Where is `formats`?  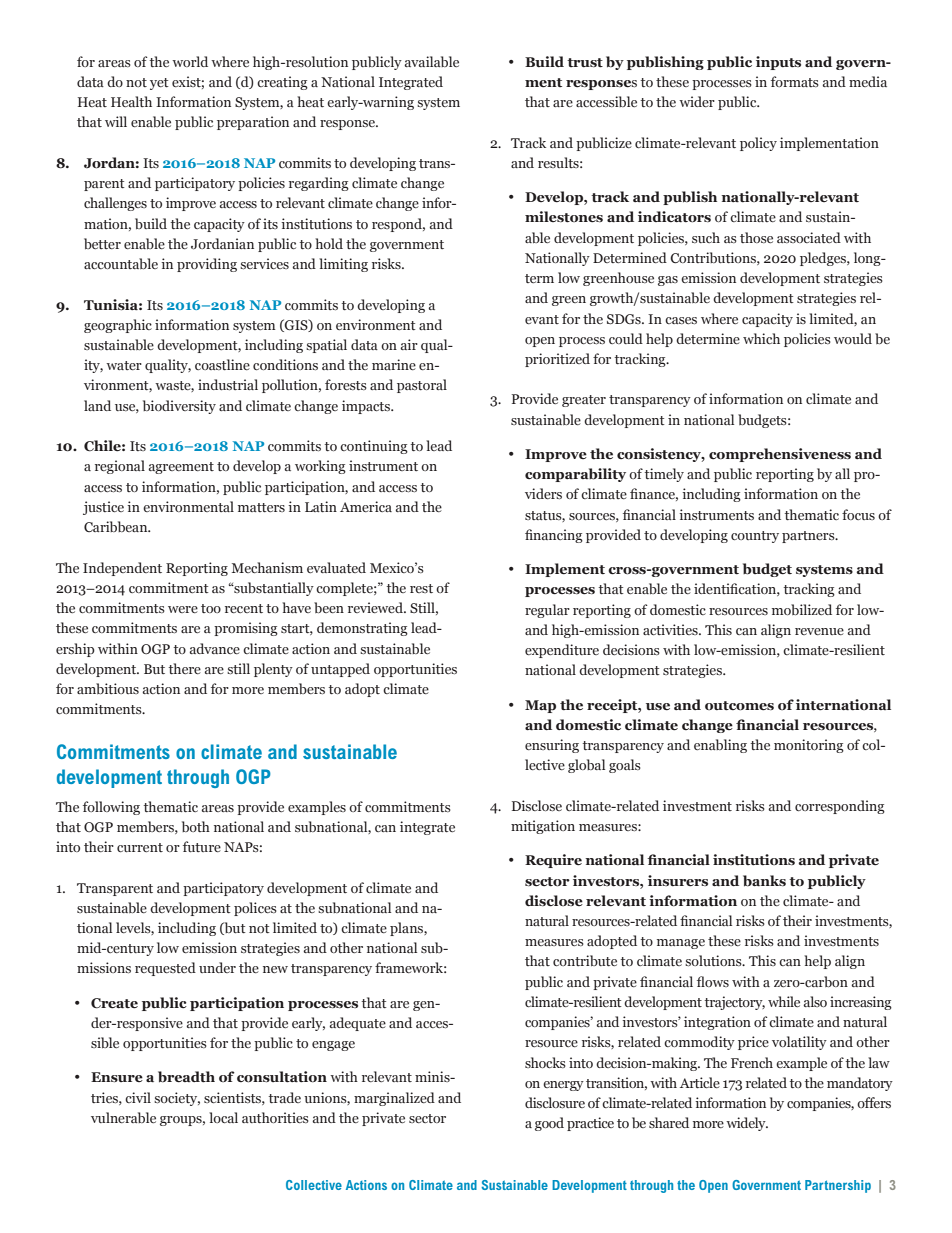 formats is located at coordinates (795, 81).
